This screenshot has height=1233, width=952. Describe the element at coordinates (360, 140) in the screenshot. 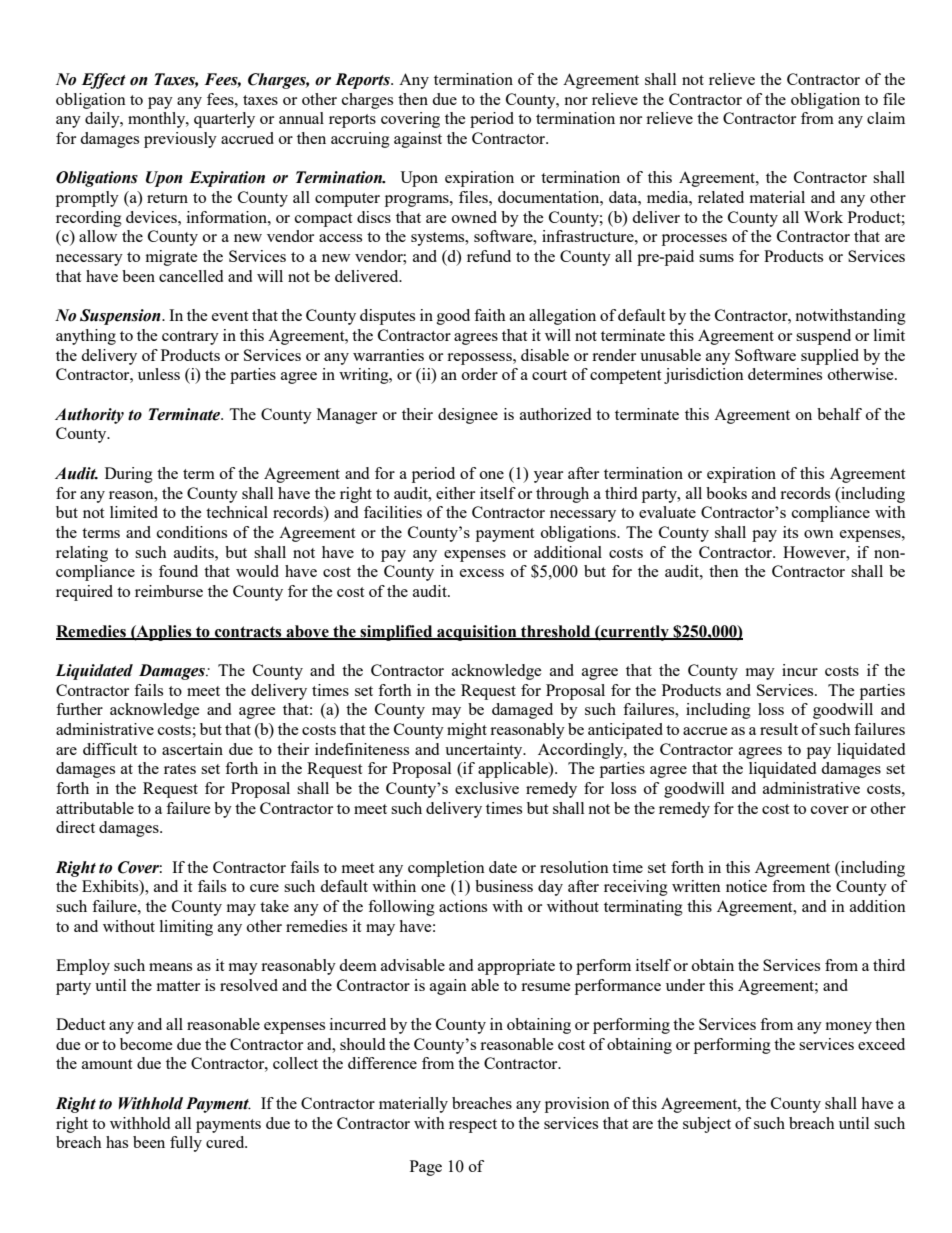

I see `accruing` at that location.
